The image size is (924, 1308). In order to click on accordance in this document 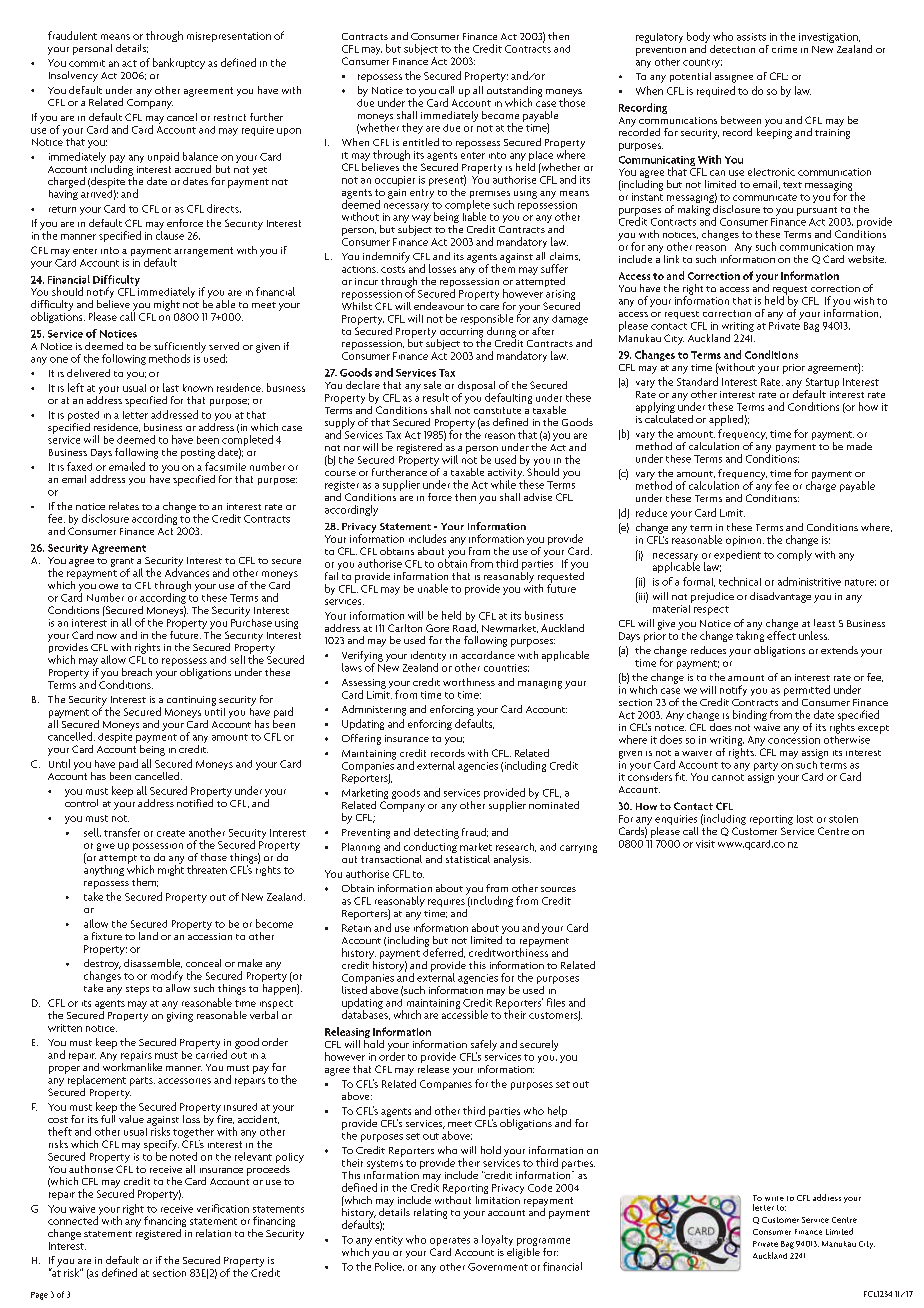, I will do `click(488, 655)`.
